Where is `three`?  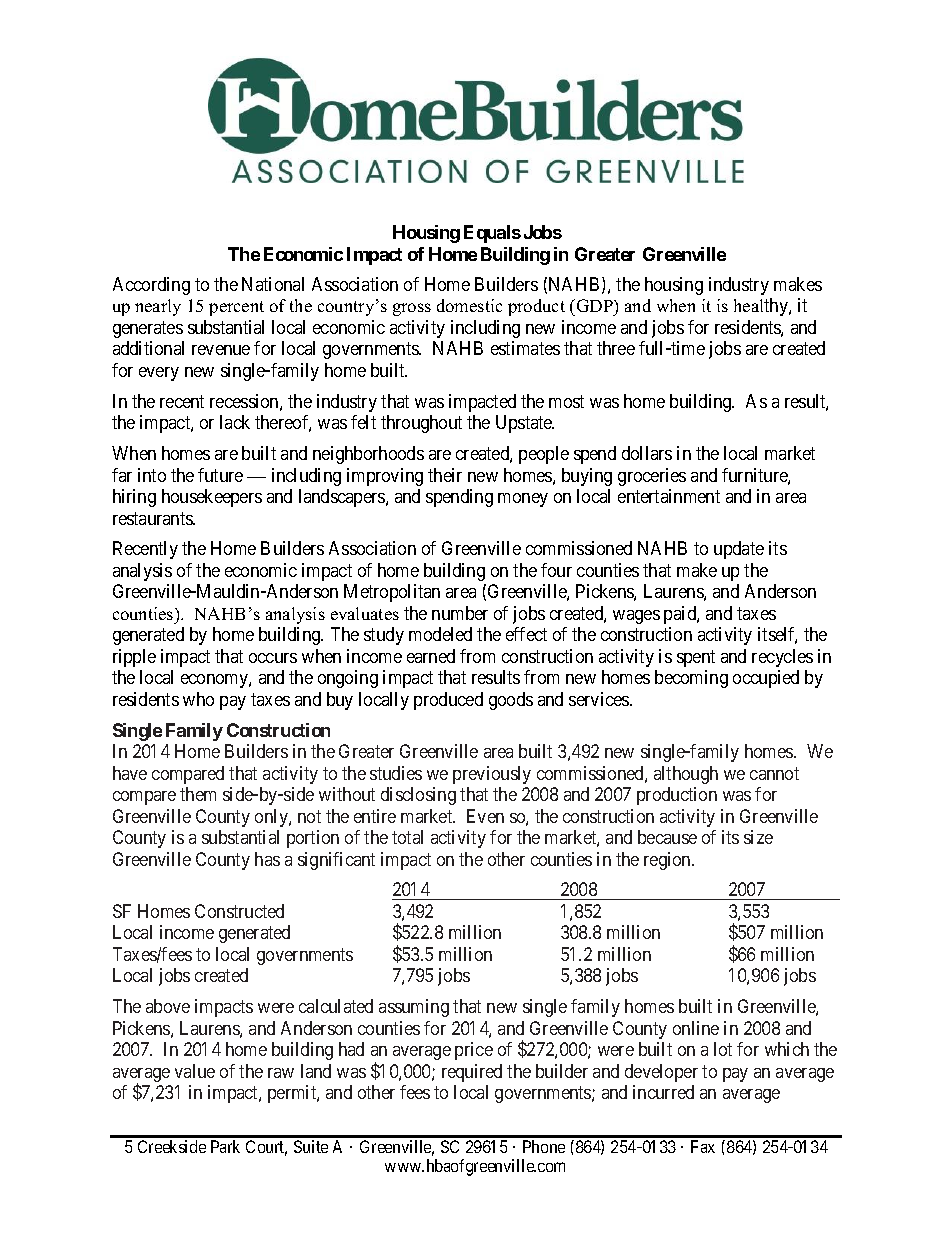
three is located at coordinates (616, 348).
